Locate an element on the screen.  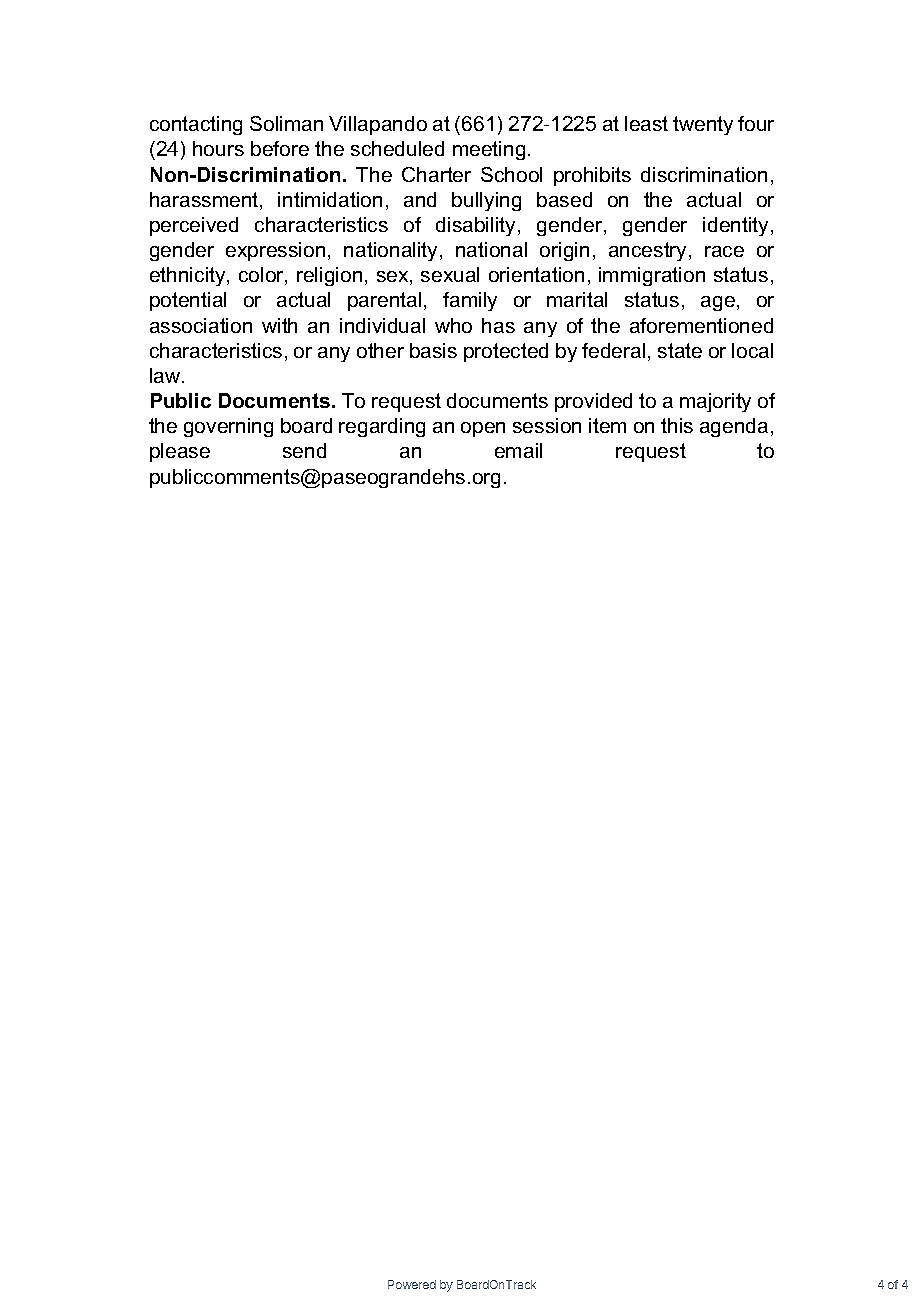
open is located at coordinates (483, 429).
